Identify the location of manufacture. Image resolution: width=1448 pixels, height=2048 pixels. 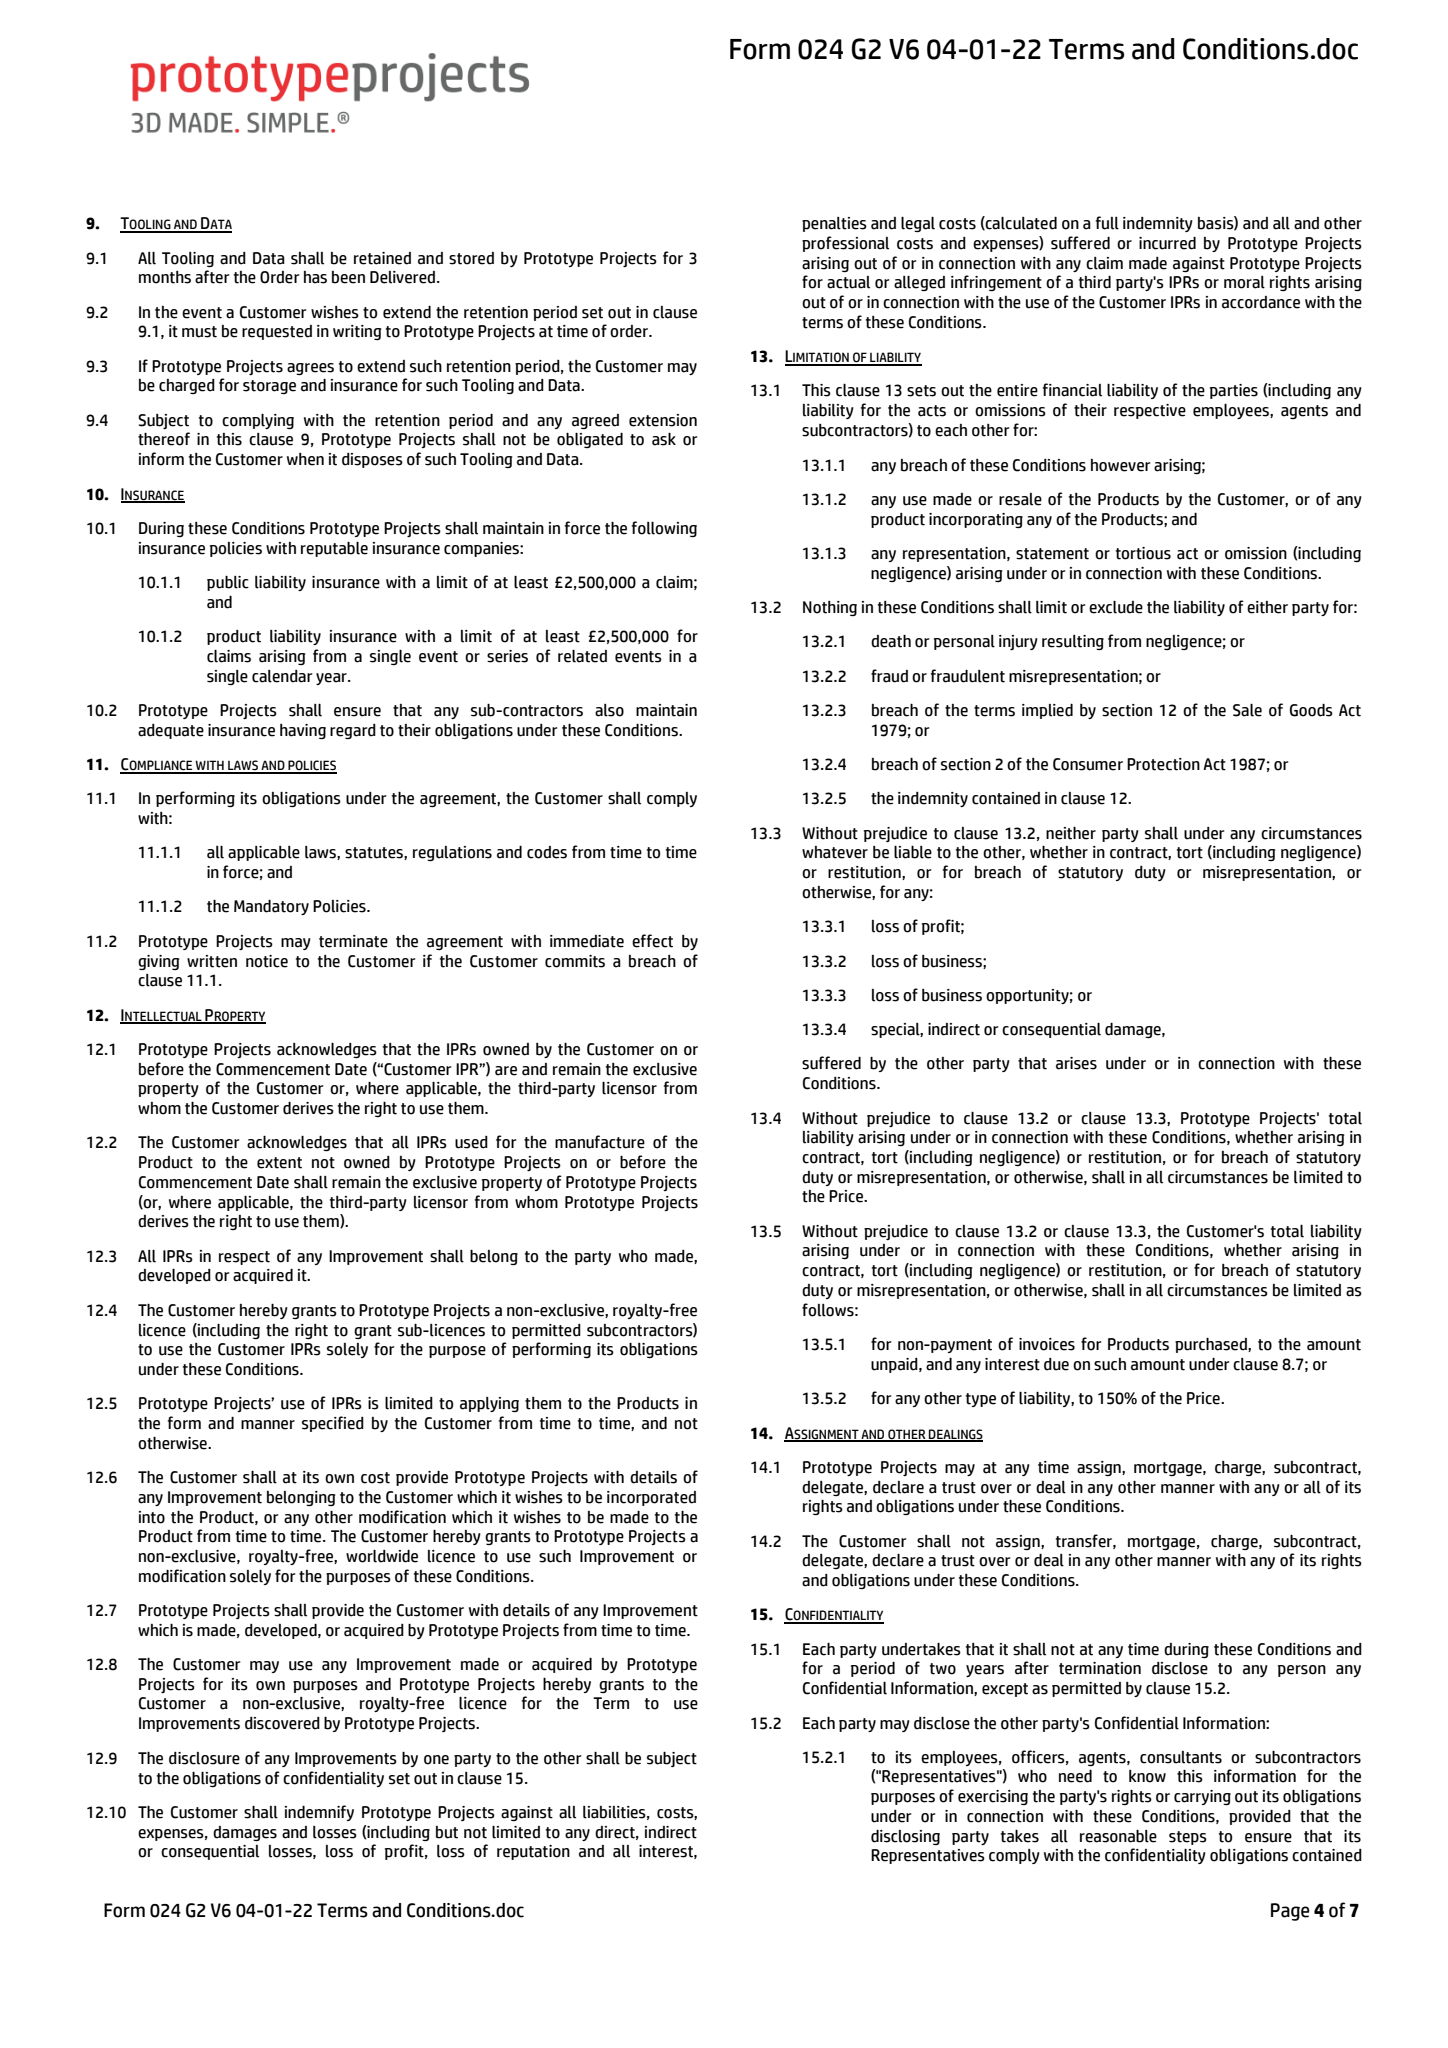
(600, 1142).
